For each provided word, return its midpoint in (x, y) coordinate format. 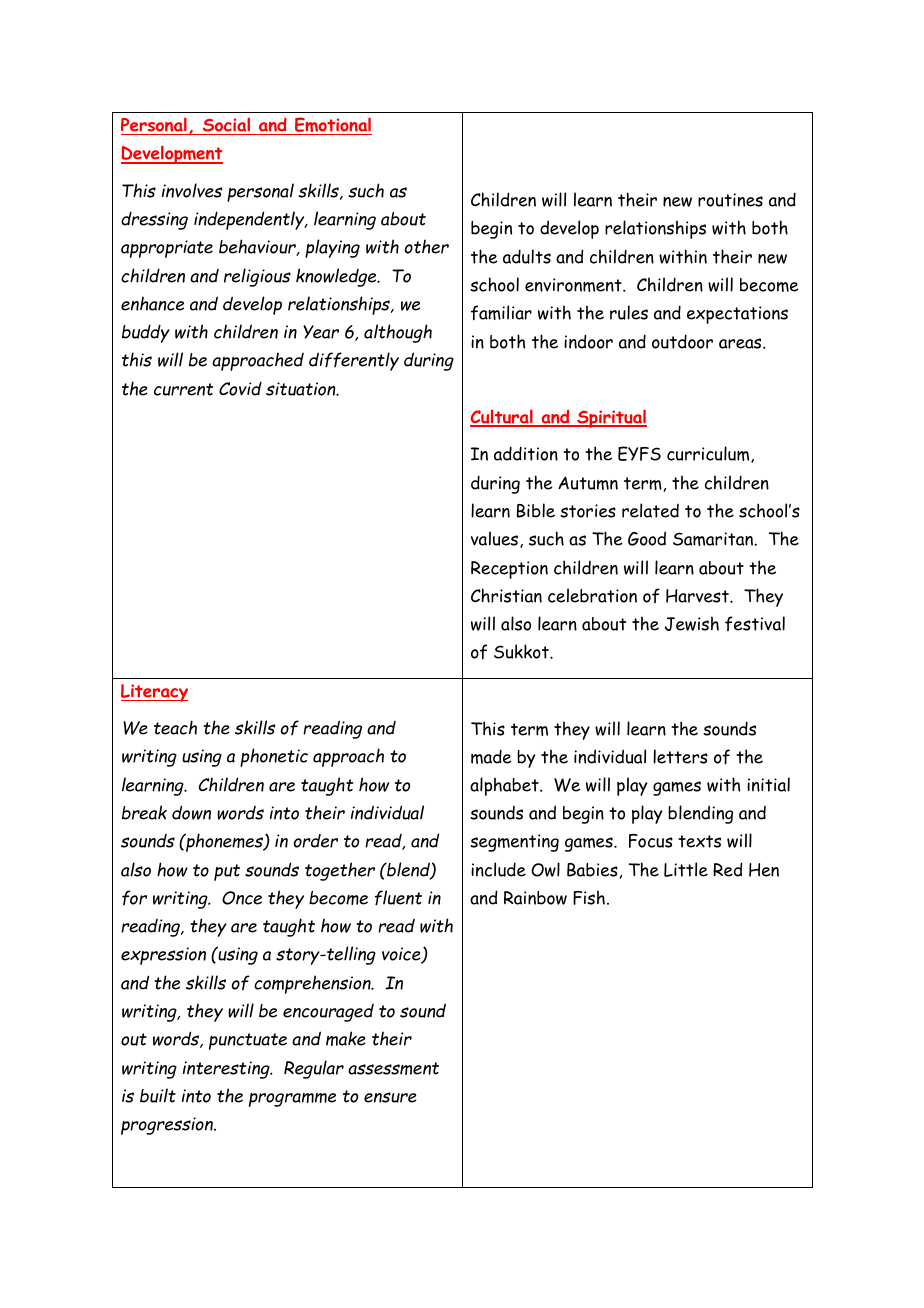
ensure (390, 1097)
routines (730, 200)
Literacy (154, 693)
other (427, 246)
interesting (227, 1070)
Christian (506, 595)
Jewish (692, 623)
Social (226, 124)
